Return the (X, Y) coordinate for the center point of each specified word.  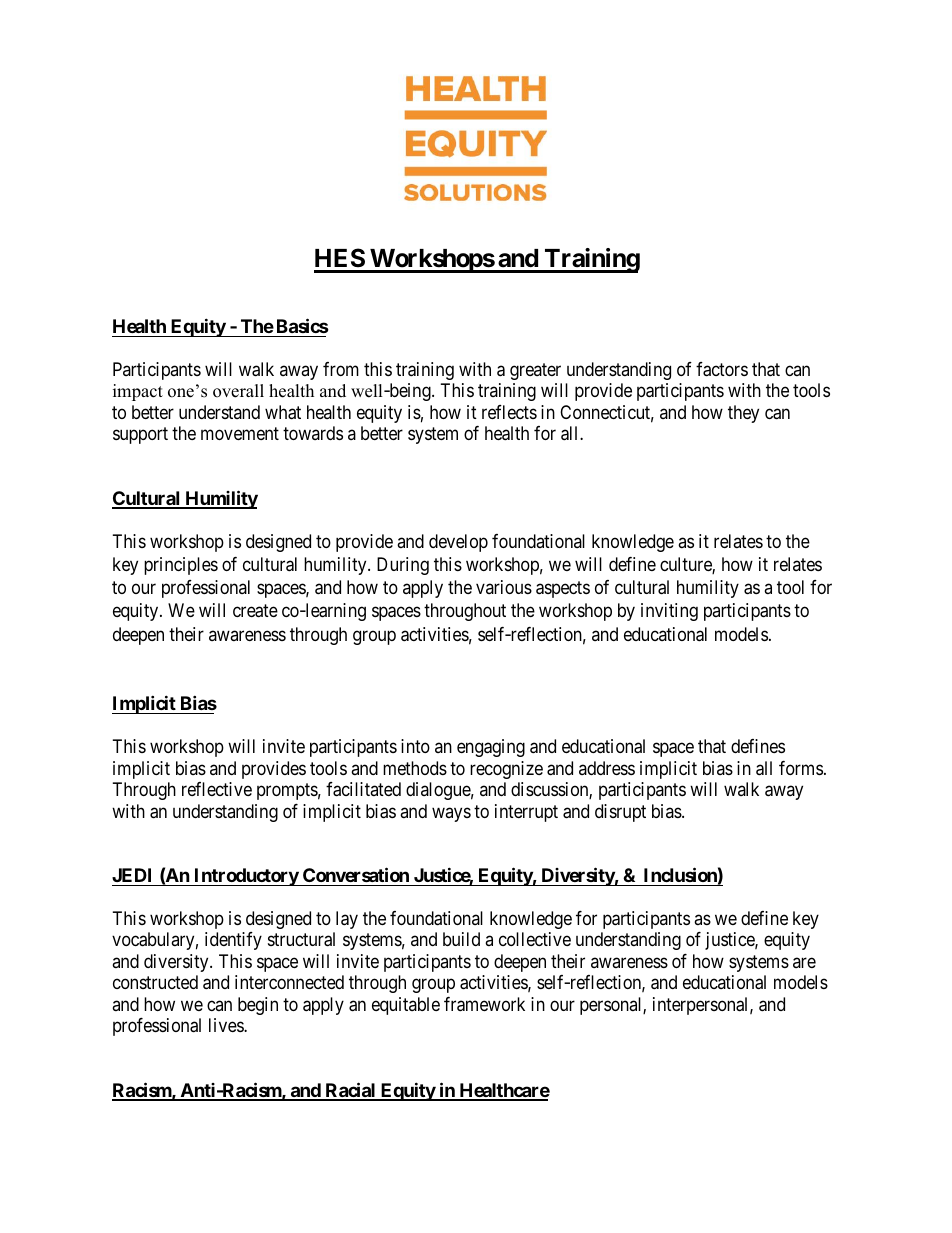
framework (484, 1004)
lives (227, 1025)
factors (722, 369)
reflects (509, 412)
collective (535, 939)
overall (238, 391)
